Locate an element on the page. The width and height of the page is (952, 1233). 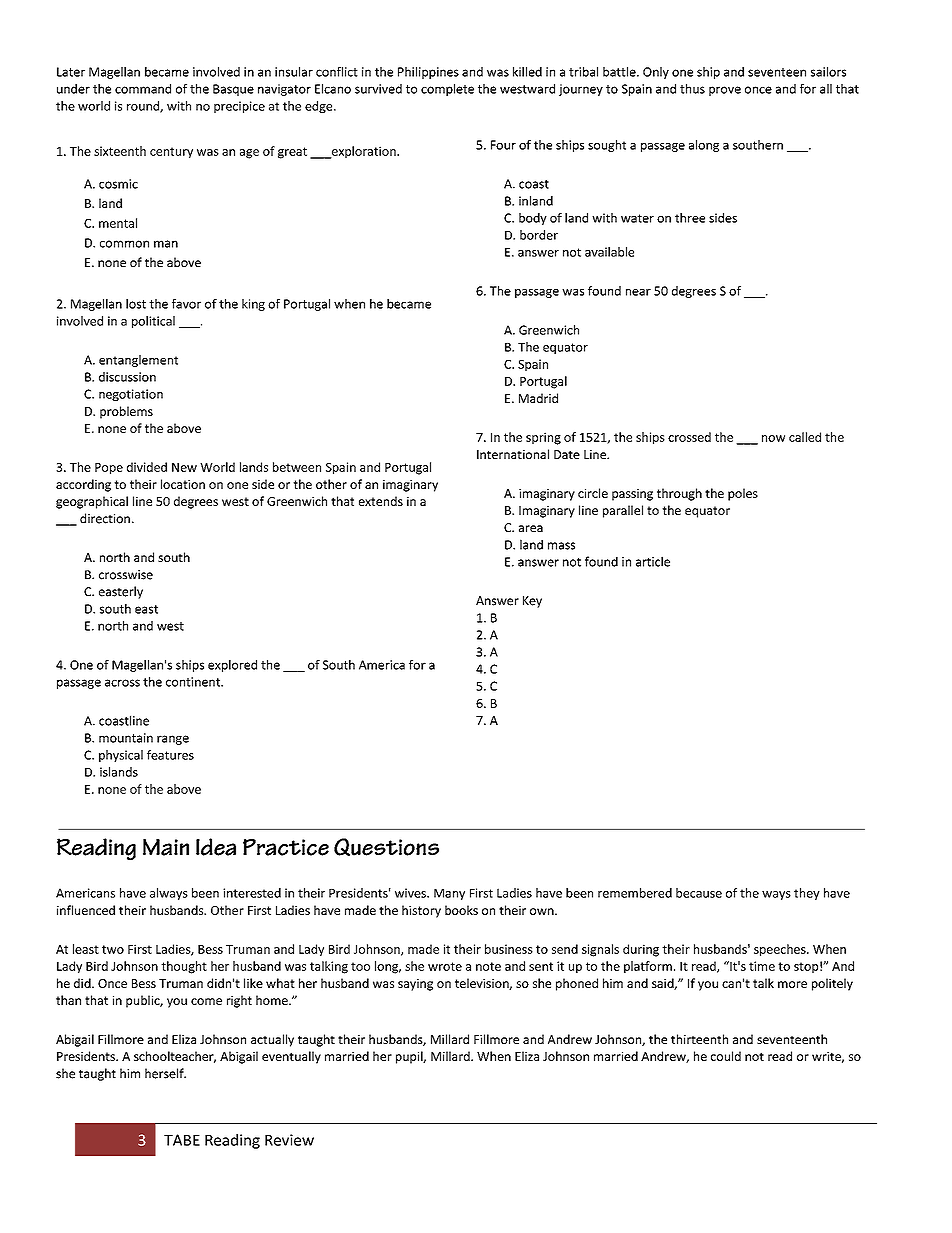
International is located at coordinates (513, 454).
